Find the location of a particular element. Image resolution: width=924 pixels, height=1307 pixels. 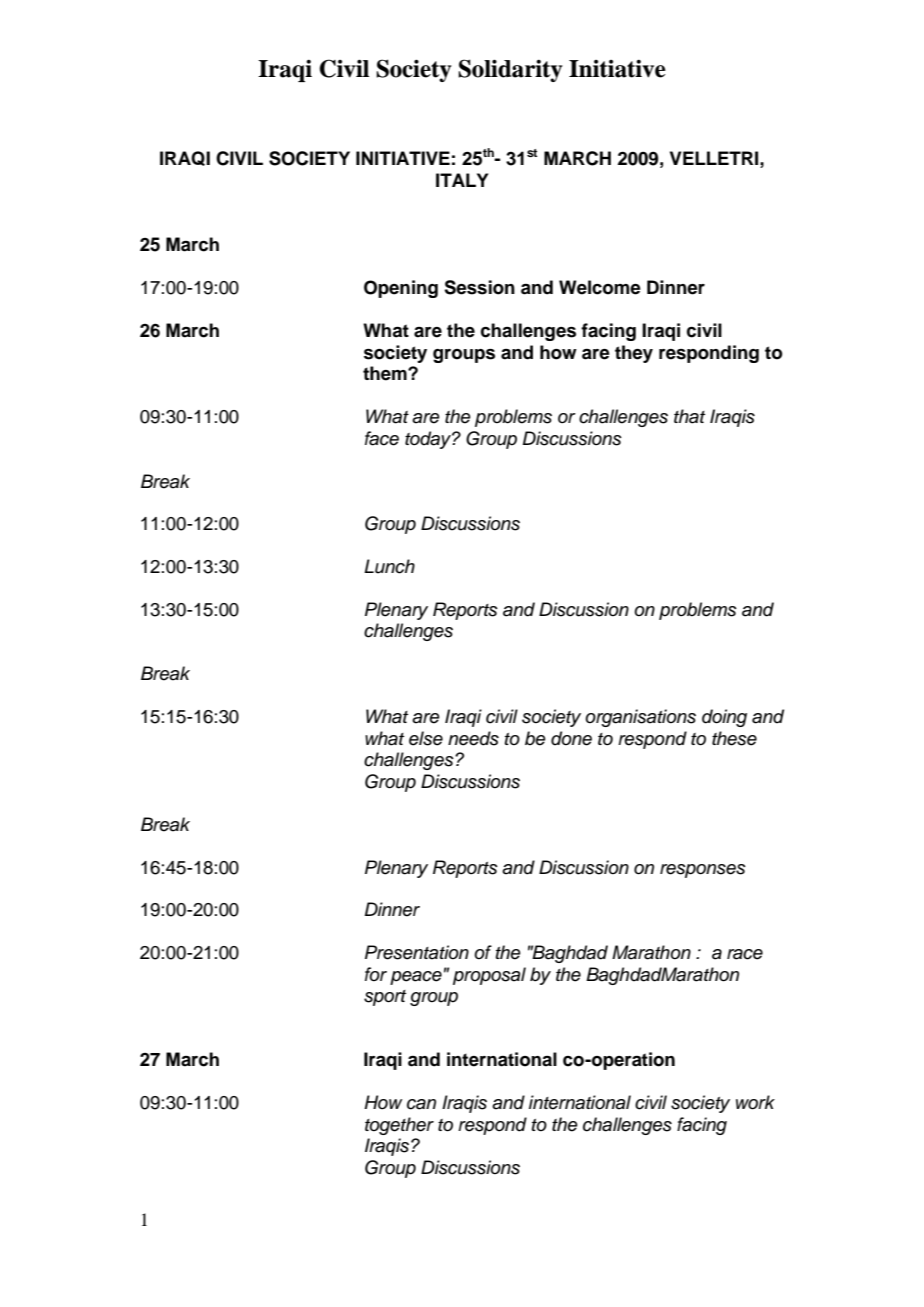

proposal is located at coordinates (489, 976).
